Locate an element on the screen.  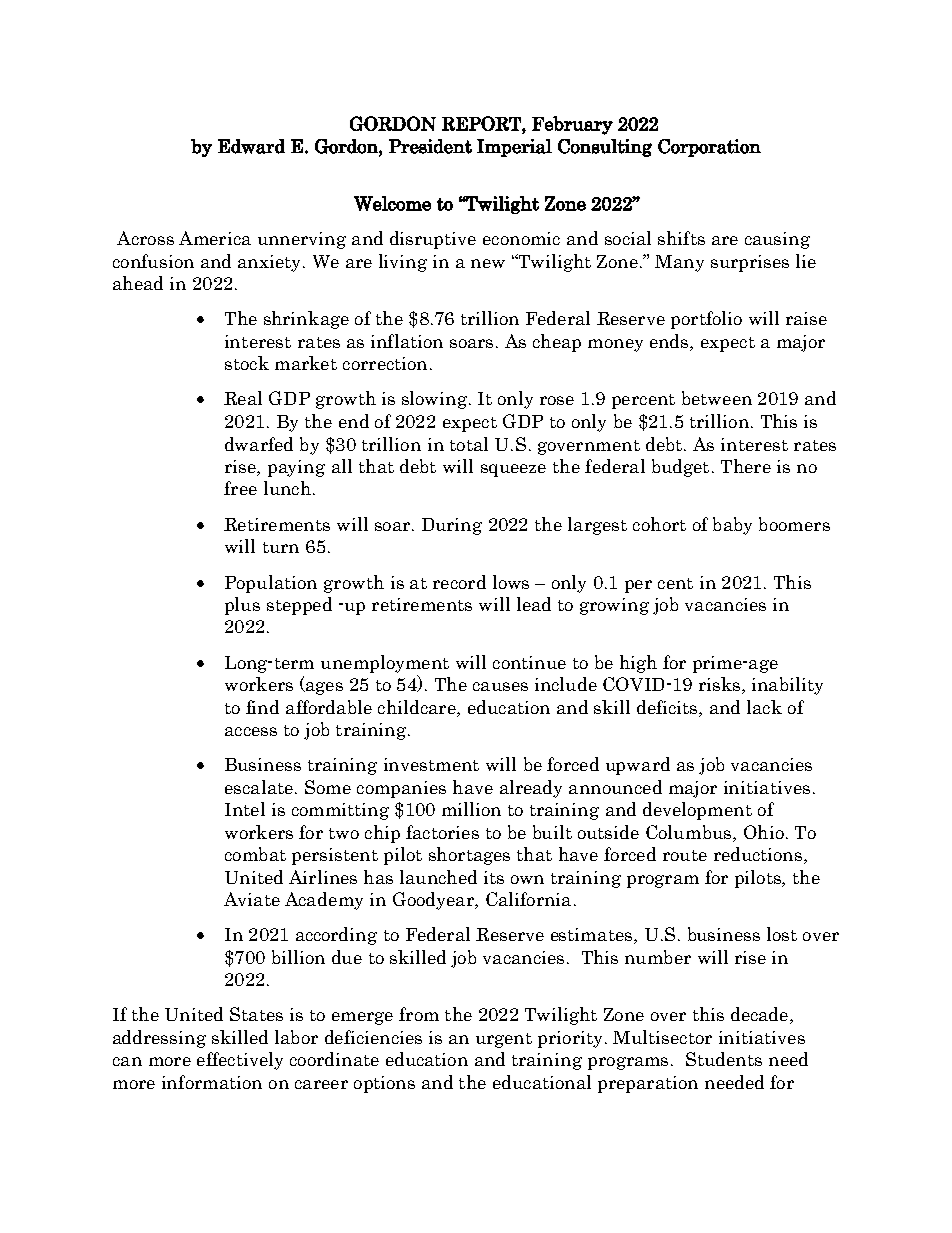
investment is located at coordinates (431, 764).
